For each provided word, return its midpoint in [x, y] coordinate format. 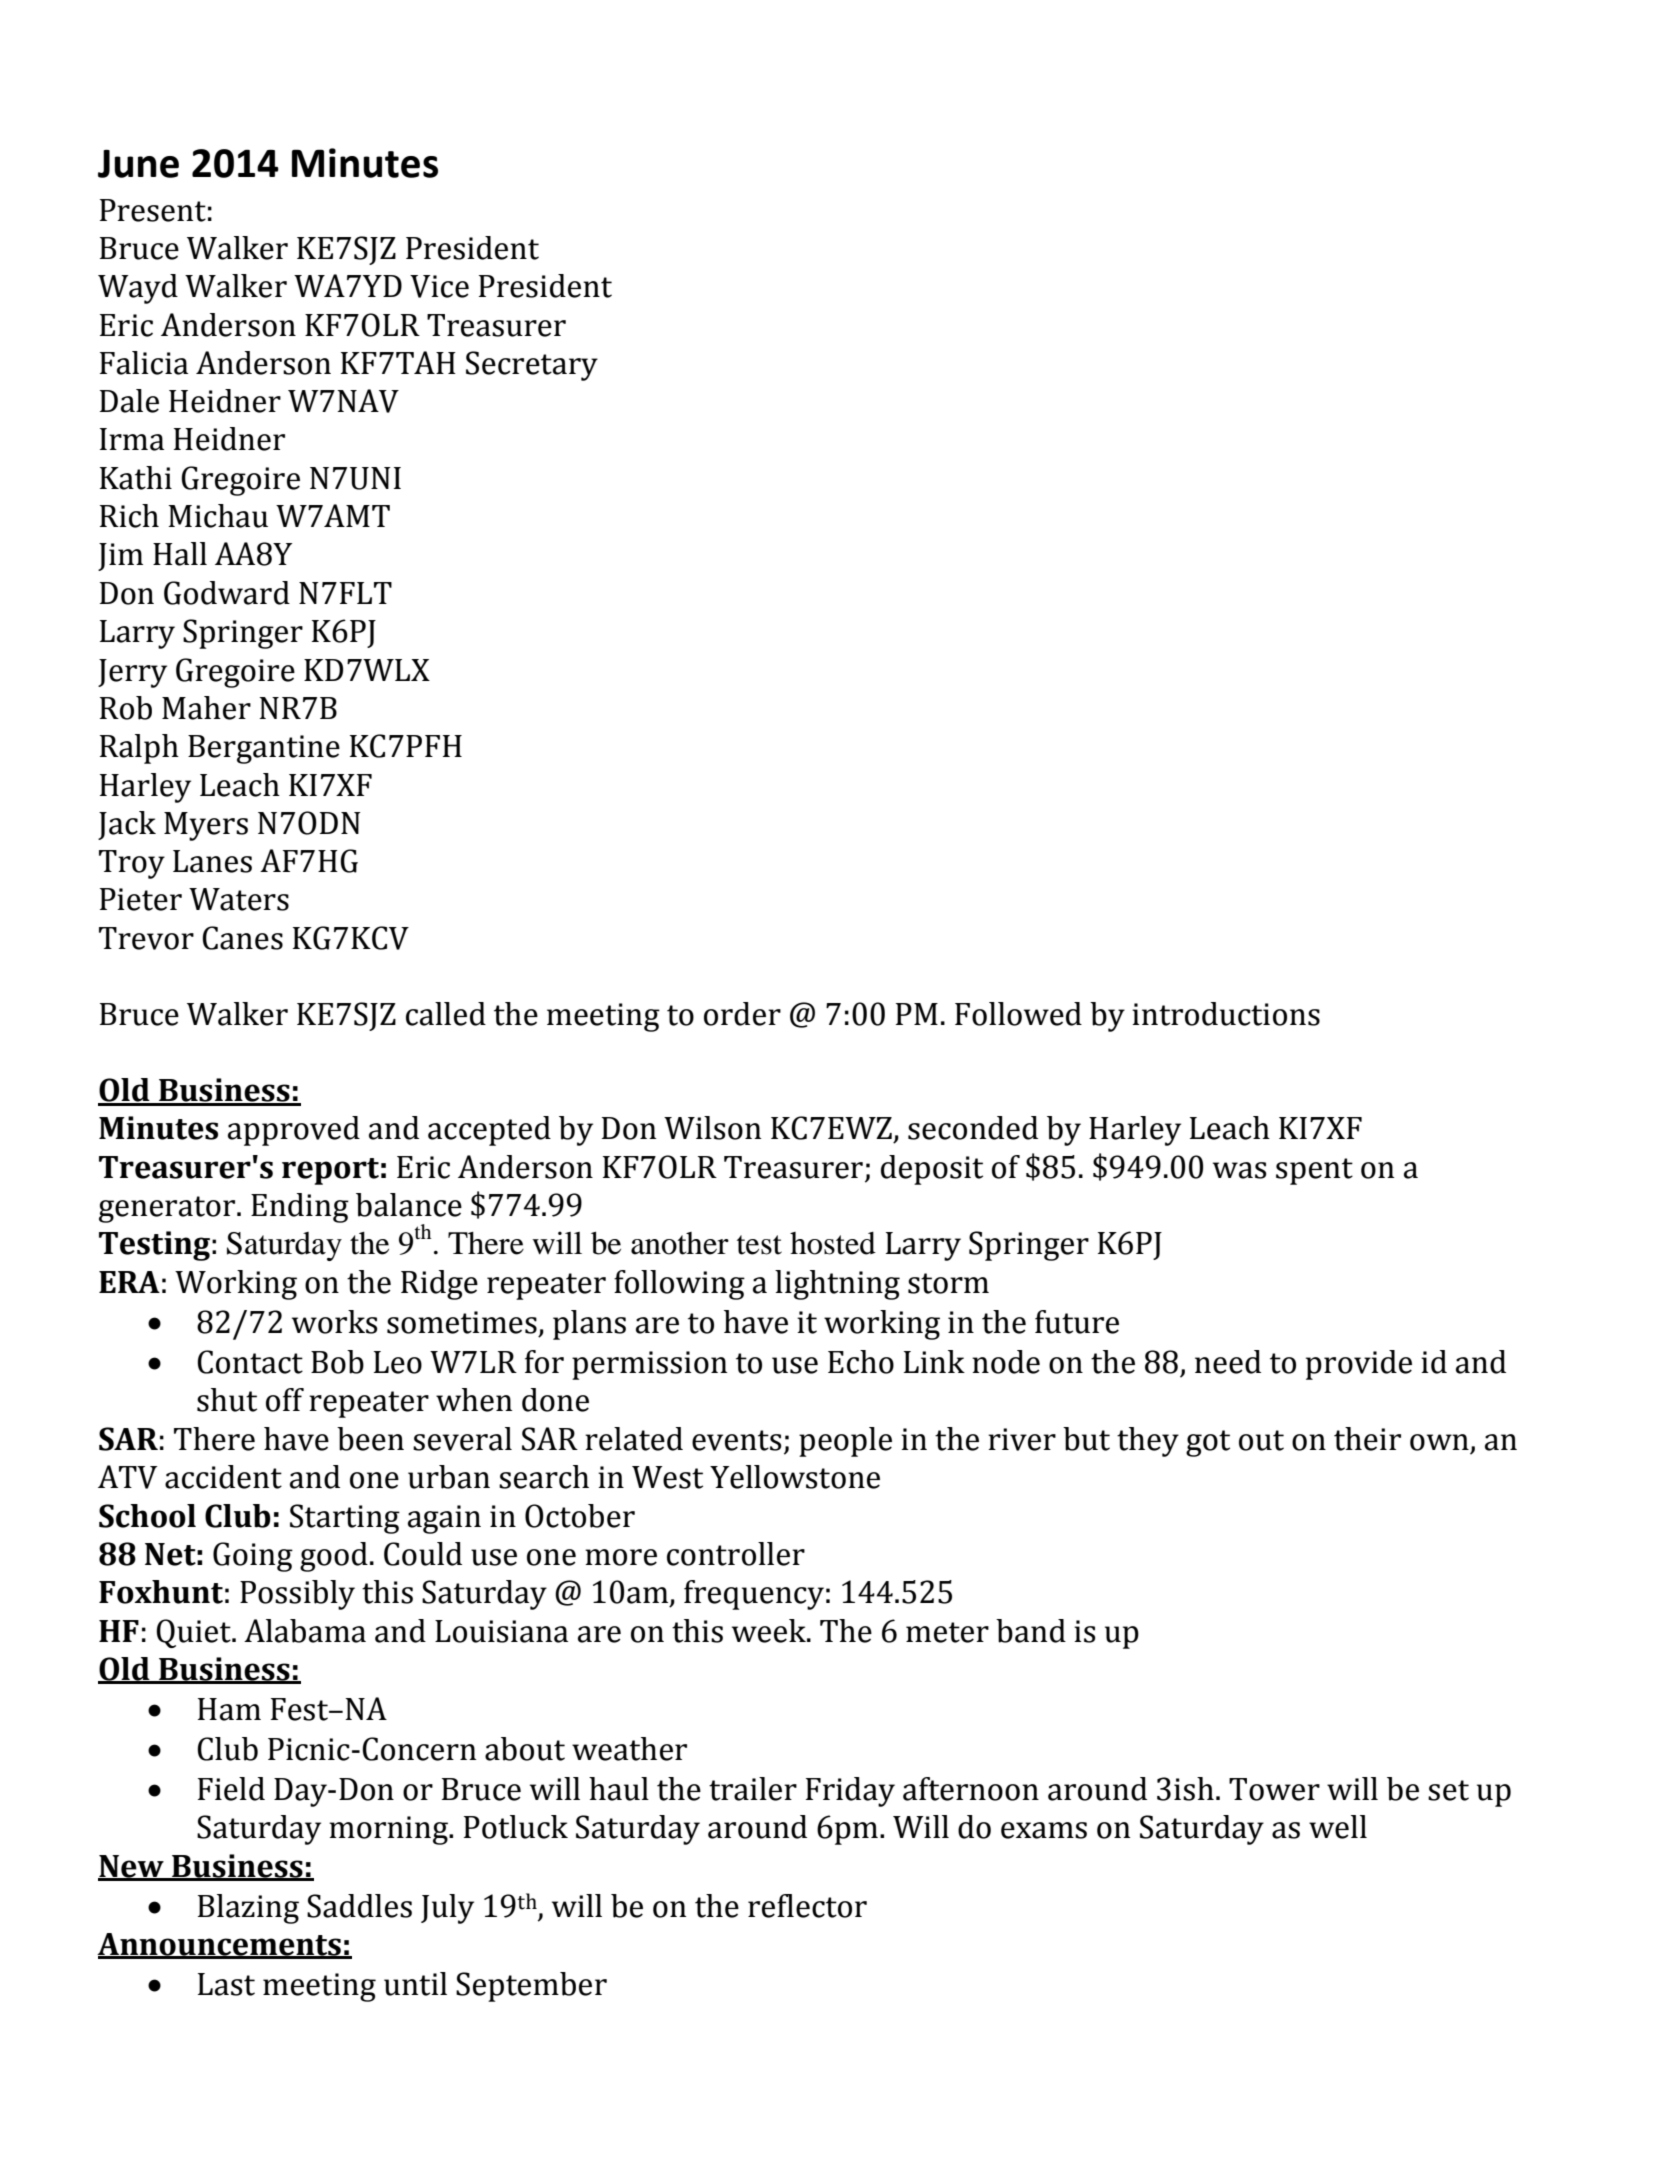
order [742, 1014]
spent [1314, 1171]
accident [223, 1477]
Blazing [248, 1909]
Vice [439, 286]
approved [294, 1131]
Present [153, 210]
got [1208, 1443]
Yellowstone [795, 1477]
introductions [1226, 1014]
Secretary [532, 366]
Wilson [712, 1128]
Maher [206, 708]
